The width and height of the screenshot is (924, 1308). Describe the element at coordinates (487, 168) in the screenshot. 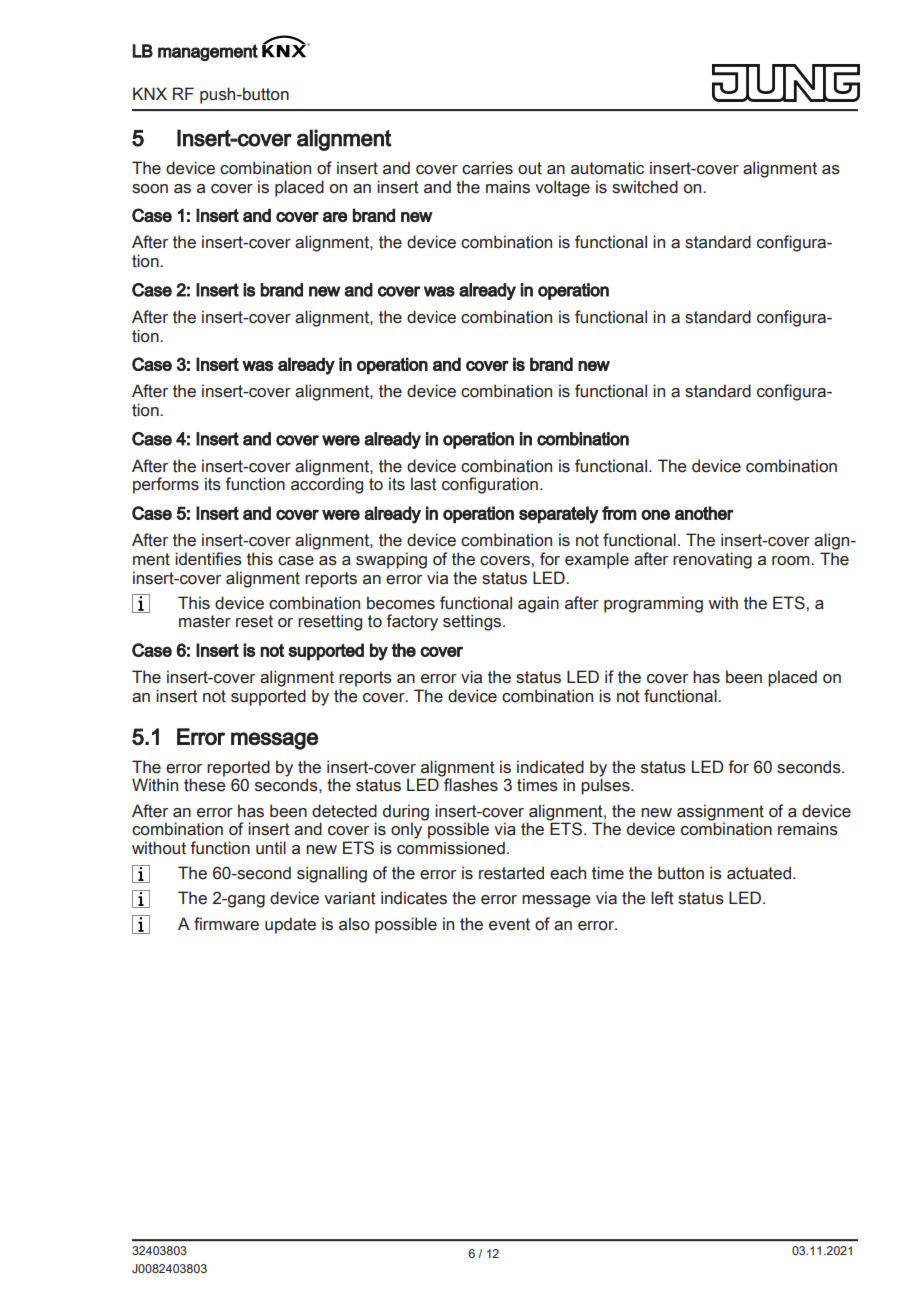

I see `carries` at that location.
